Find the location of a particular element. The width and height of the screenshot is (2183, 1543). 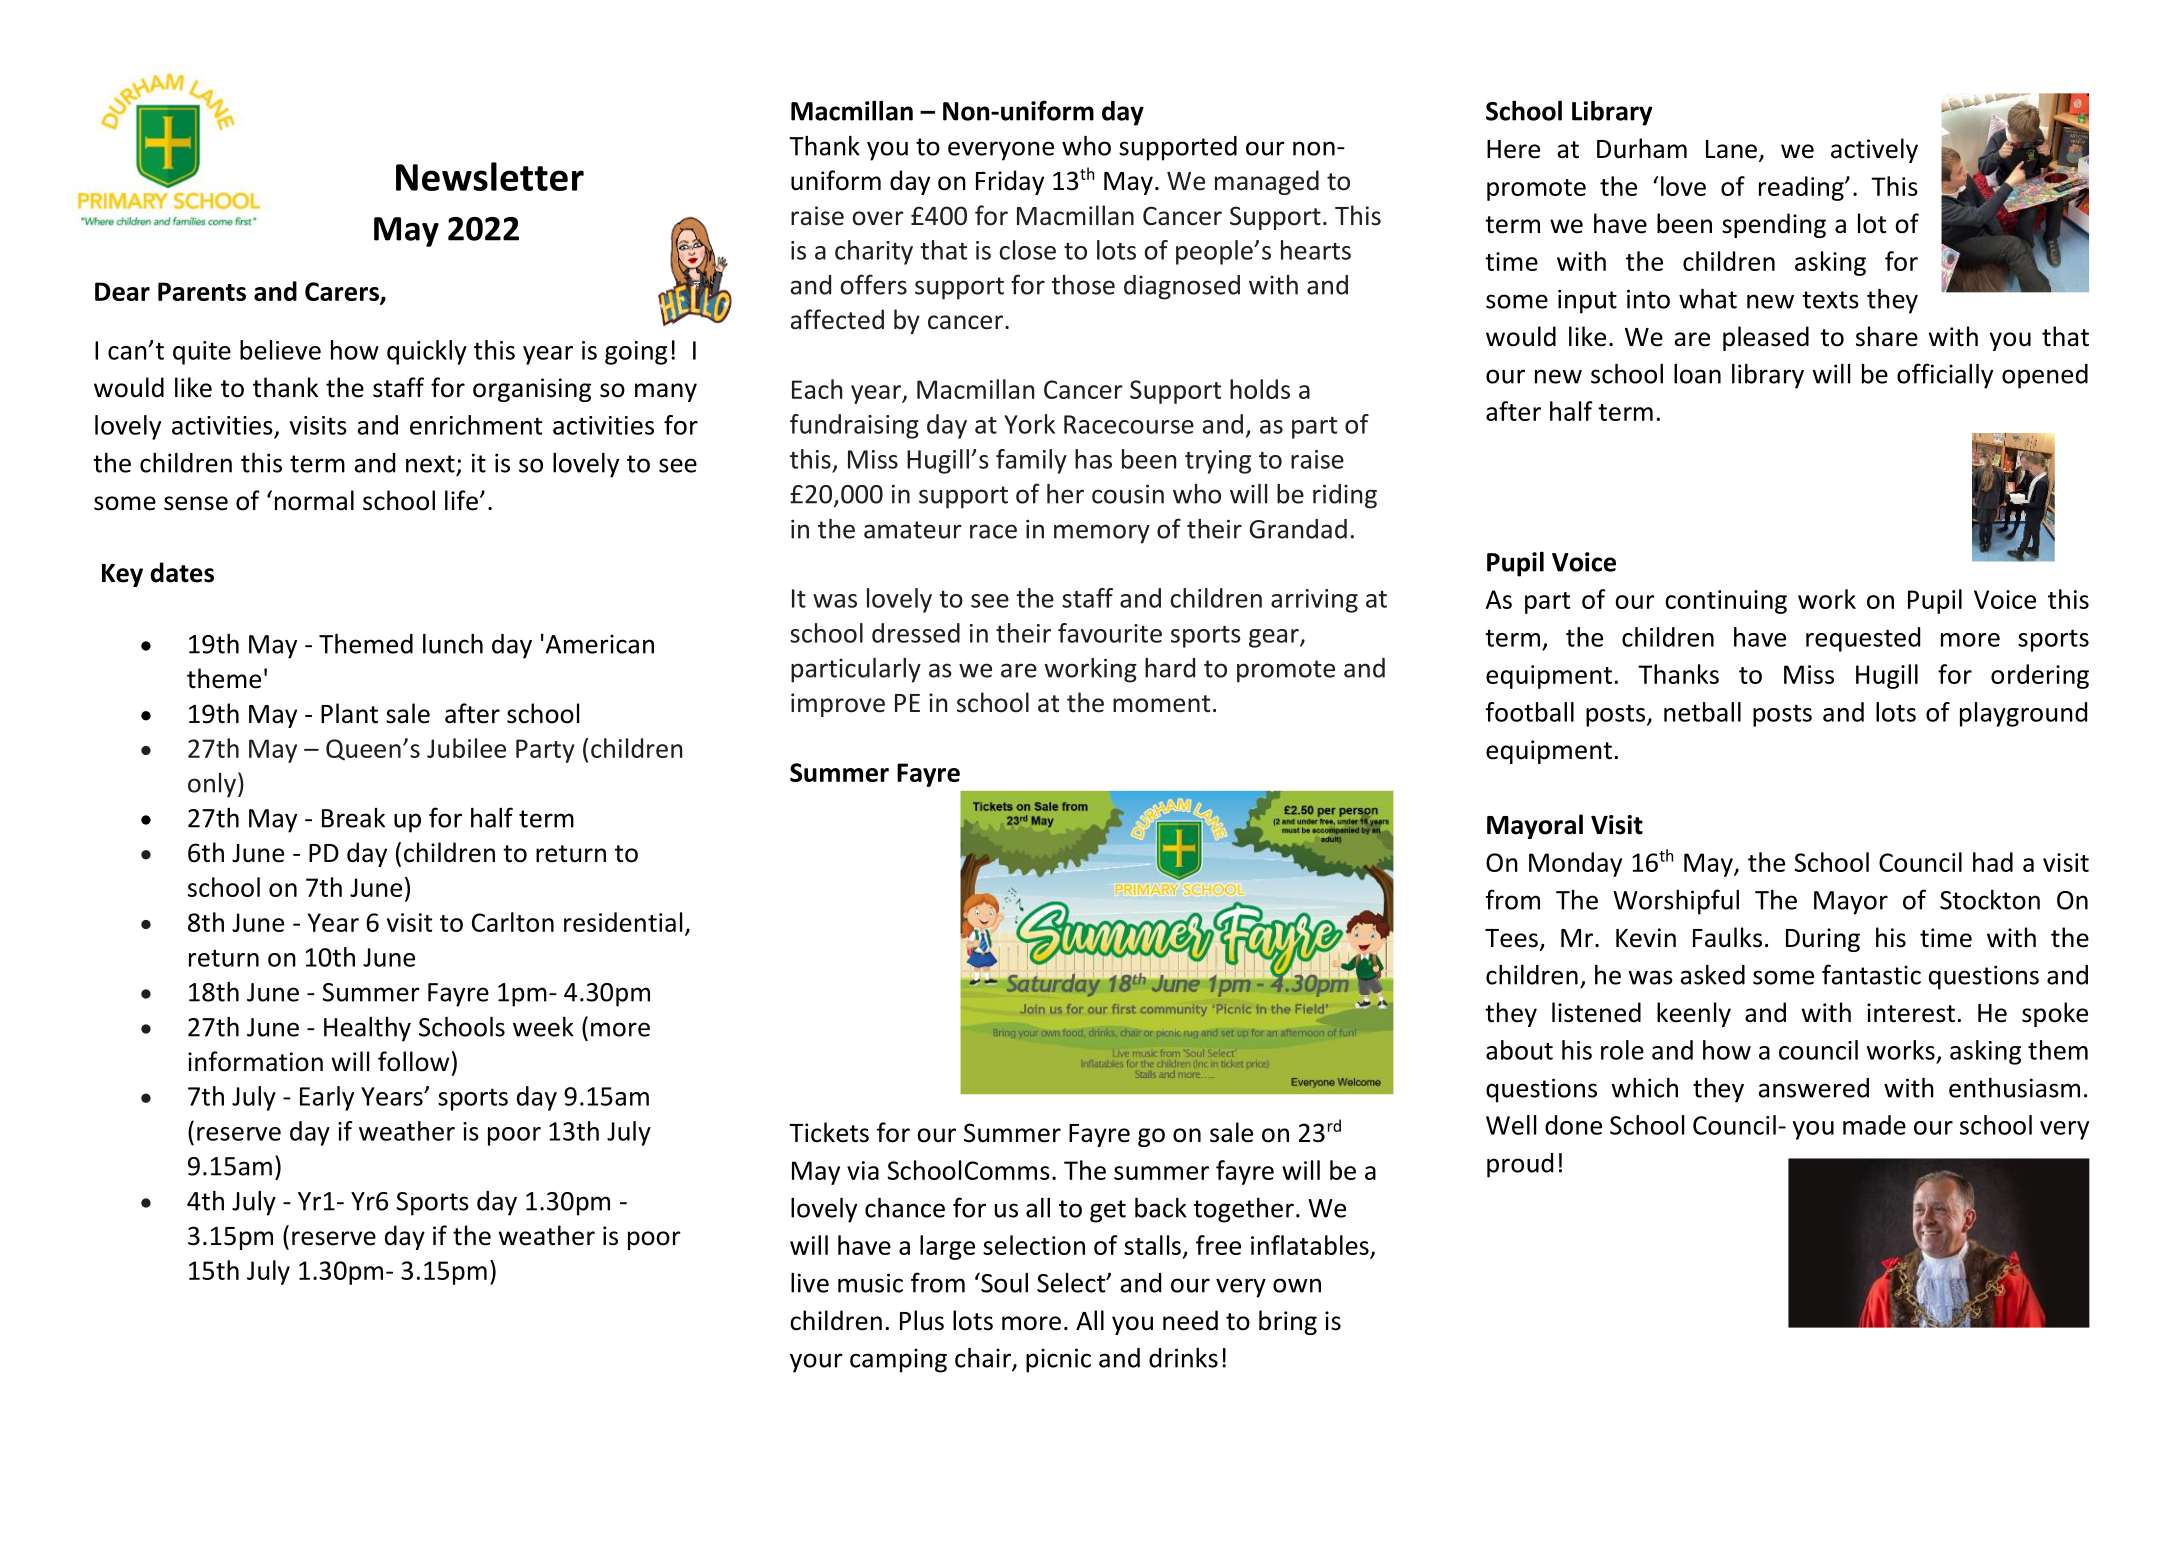

has is located at coordinates (1093, 459).
